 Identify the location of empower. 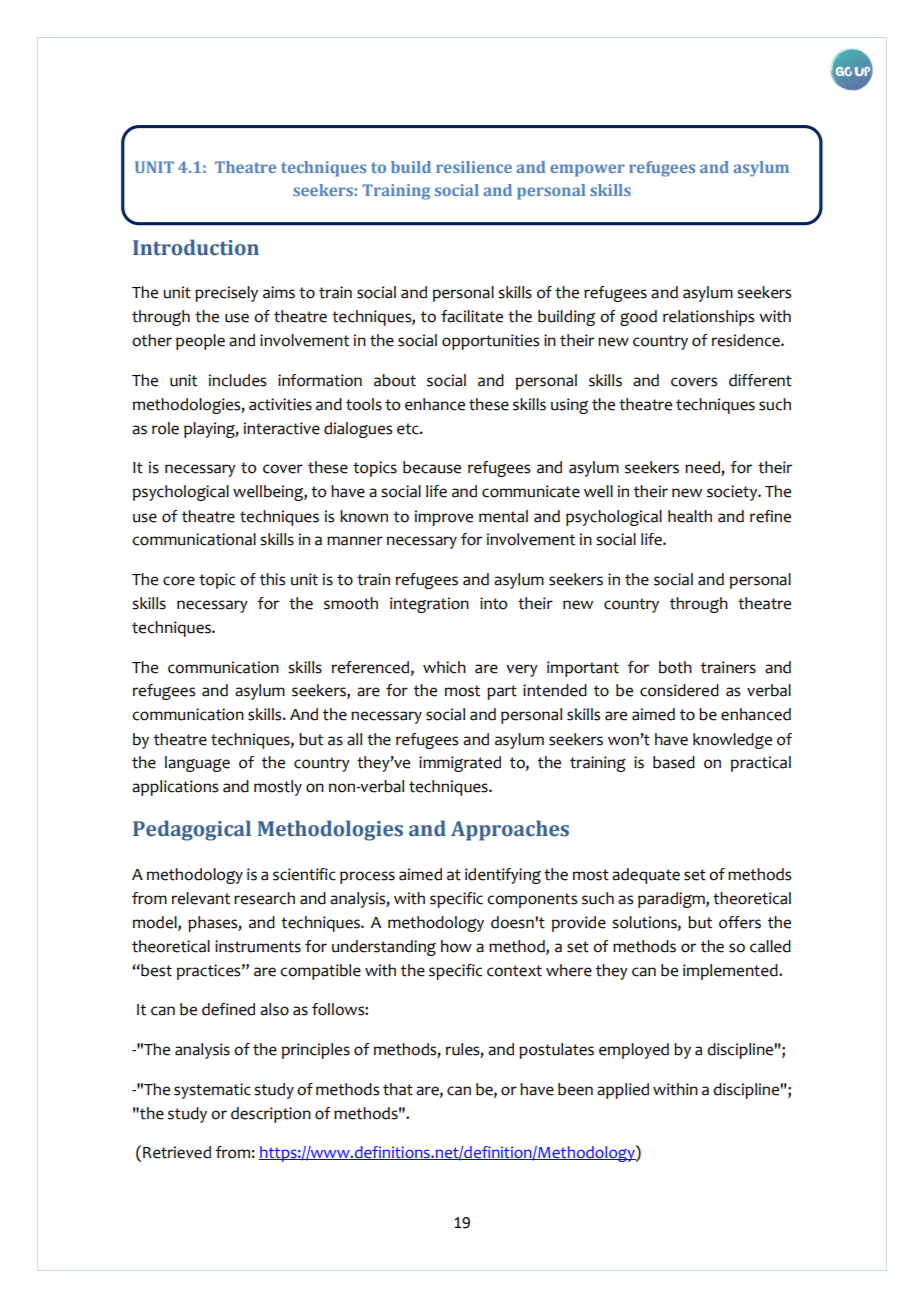
(587, 170).
